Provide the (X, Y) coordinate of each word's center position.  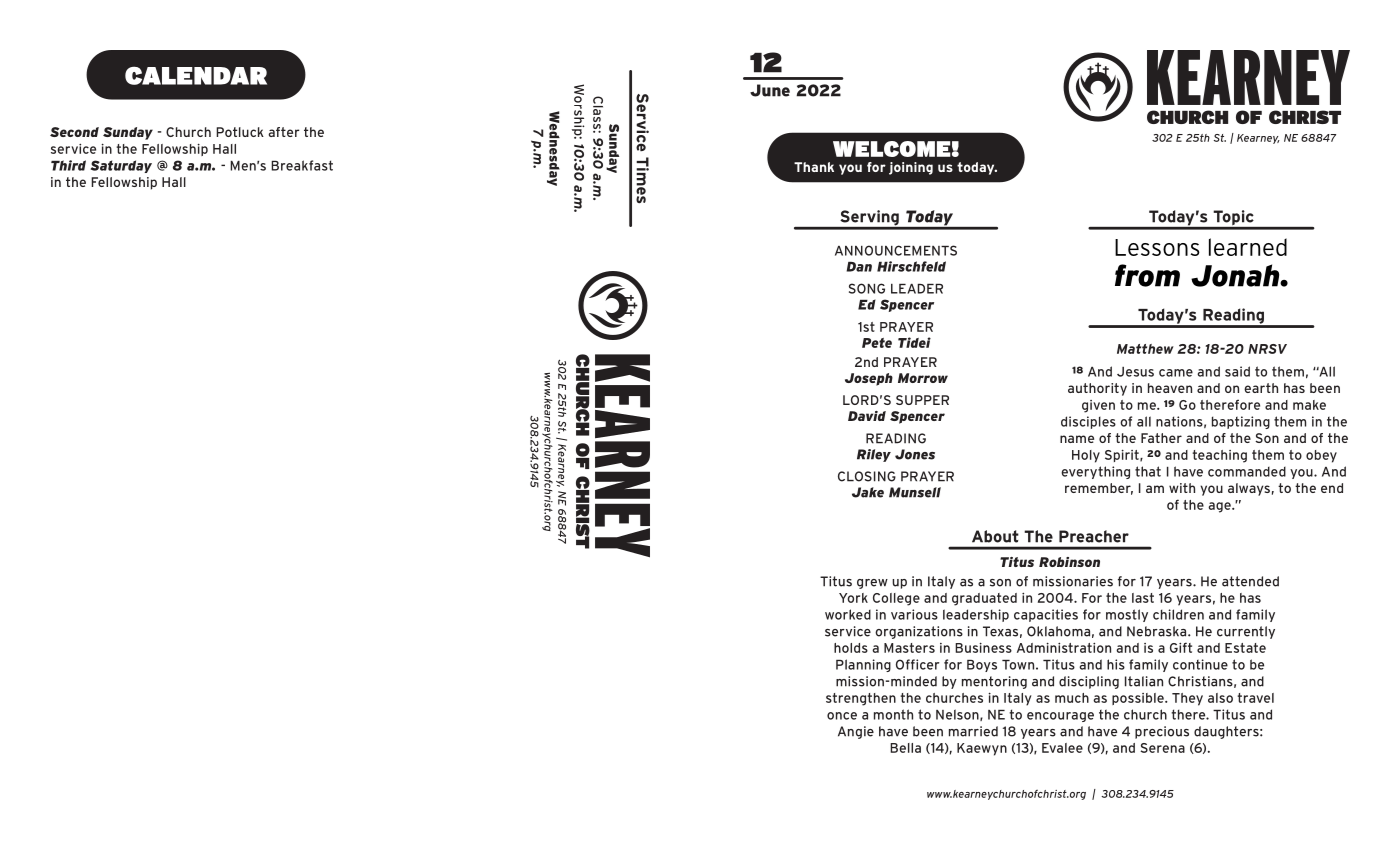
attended (1250, 581)
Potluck (240, 132)
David (867, 416)
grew (872, 584)
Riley (874, 455)
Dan (859, 267)
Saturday (121, 166)
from (1147, 275)
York (853, 598)
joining (911, 168)
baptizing (1241, 422)
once (842, 716)
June (770, 90)
